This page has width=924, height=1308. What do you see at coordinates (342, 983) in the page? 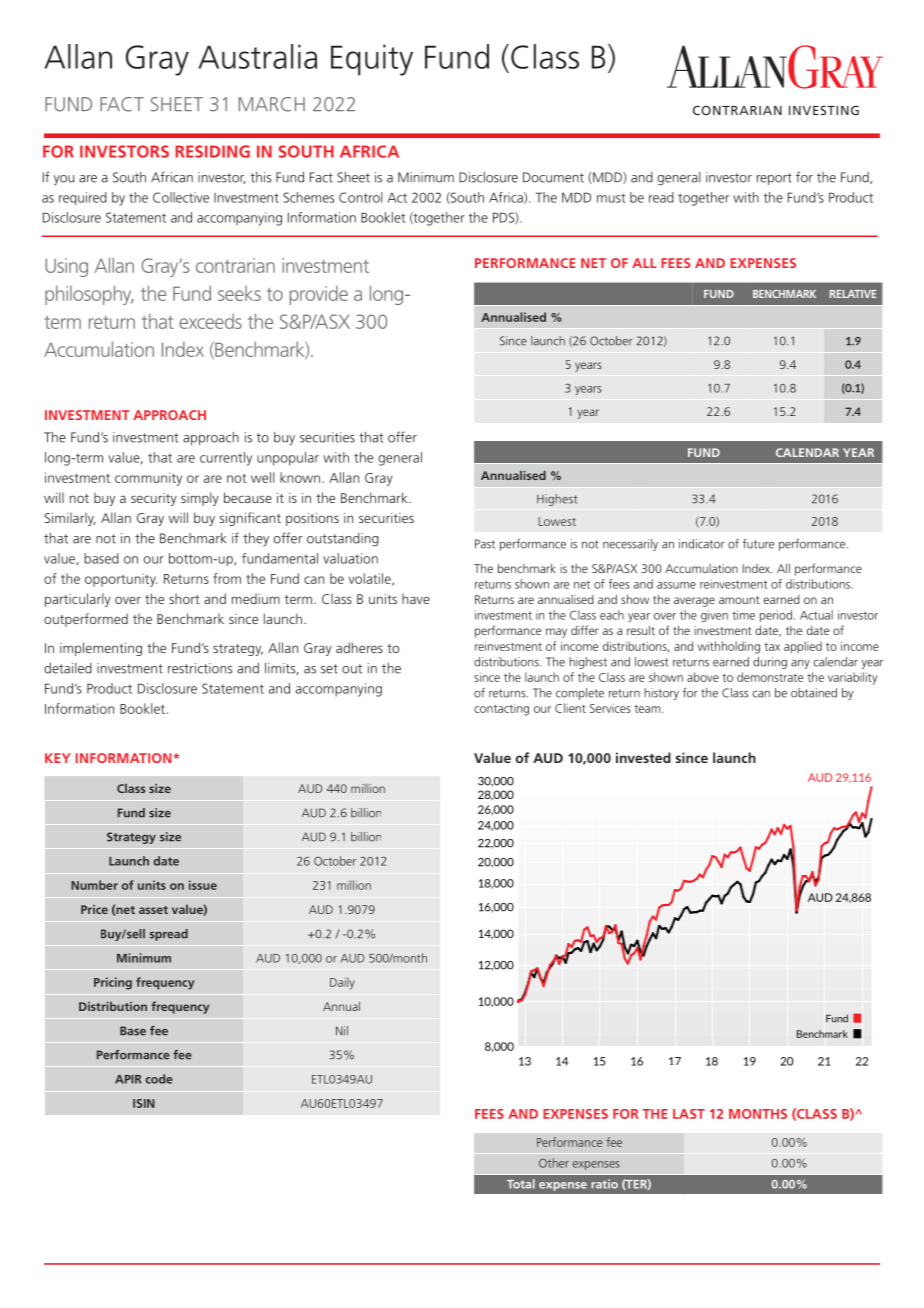
I see `Daily` at bounding box center [342, 983].
